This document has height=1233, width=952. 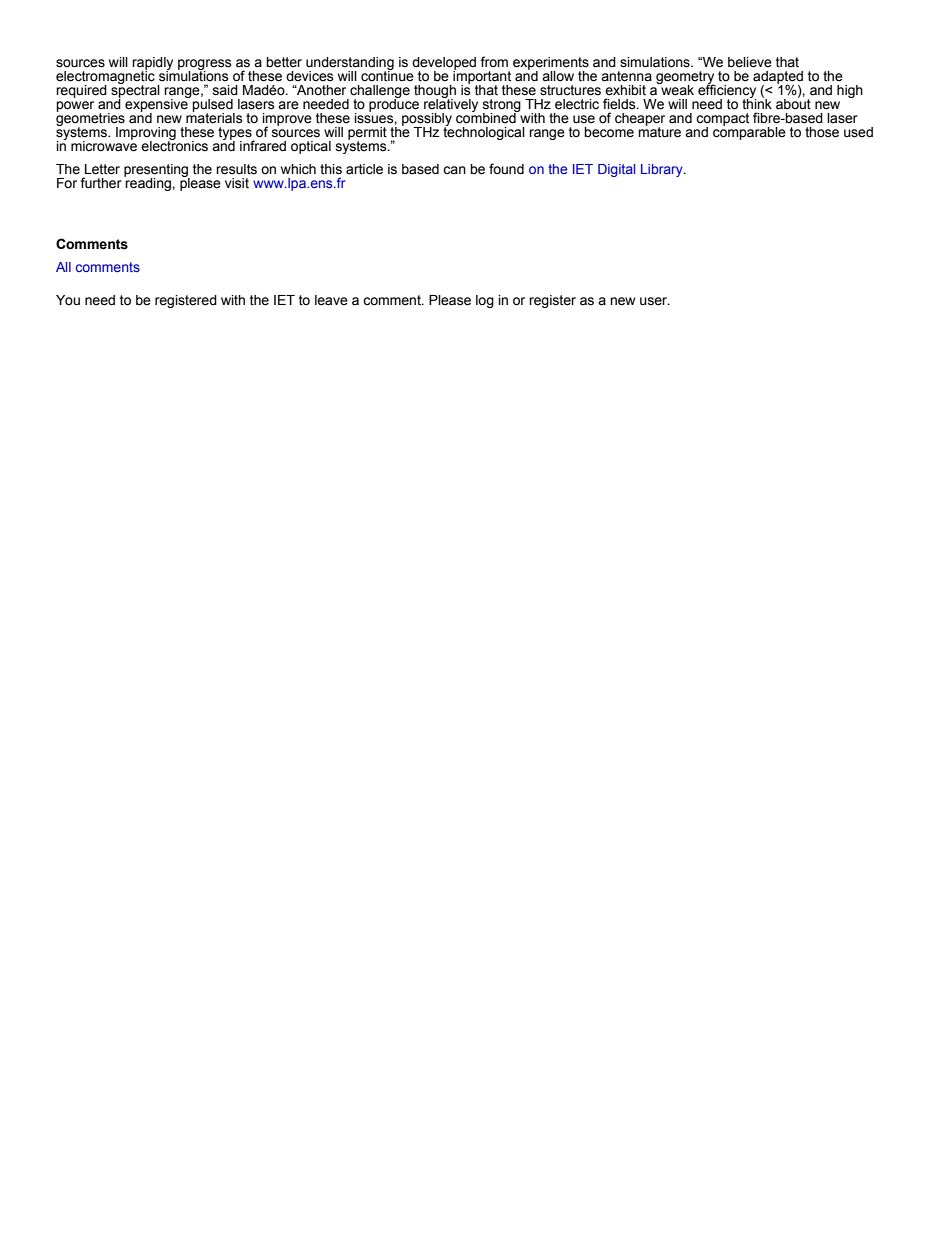 What do you see at coordinates (454, 170) in the document?
I see `can` at bounding box center [454, 170].
